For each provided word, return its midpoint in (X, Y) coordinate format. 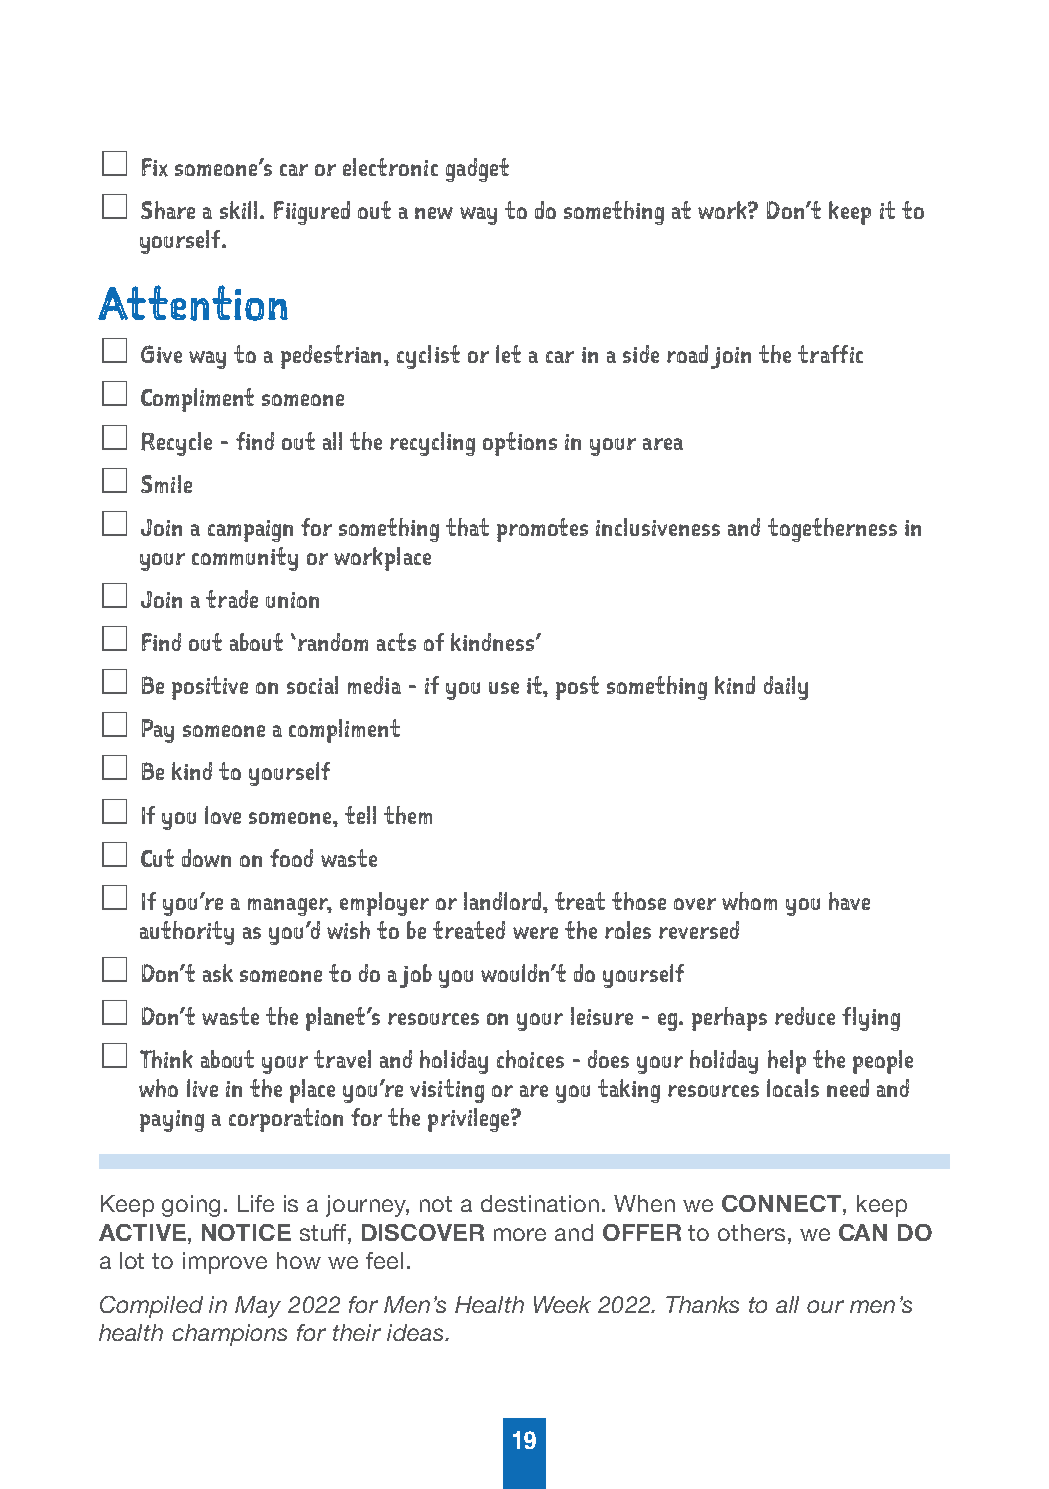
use (504, 688)
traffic (830, 354)
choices (530, 1059)
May (258, 1307)
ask (218, 973)
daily (786, 688)
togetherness (832, 530)
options (520, 444)
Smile (166, 484)
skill (238, 210)
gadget (477, 170)
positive (210, 688)
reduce (805, 1016)
